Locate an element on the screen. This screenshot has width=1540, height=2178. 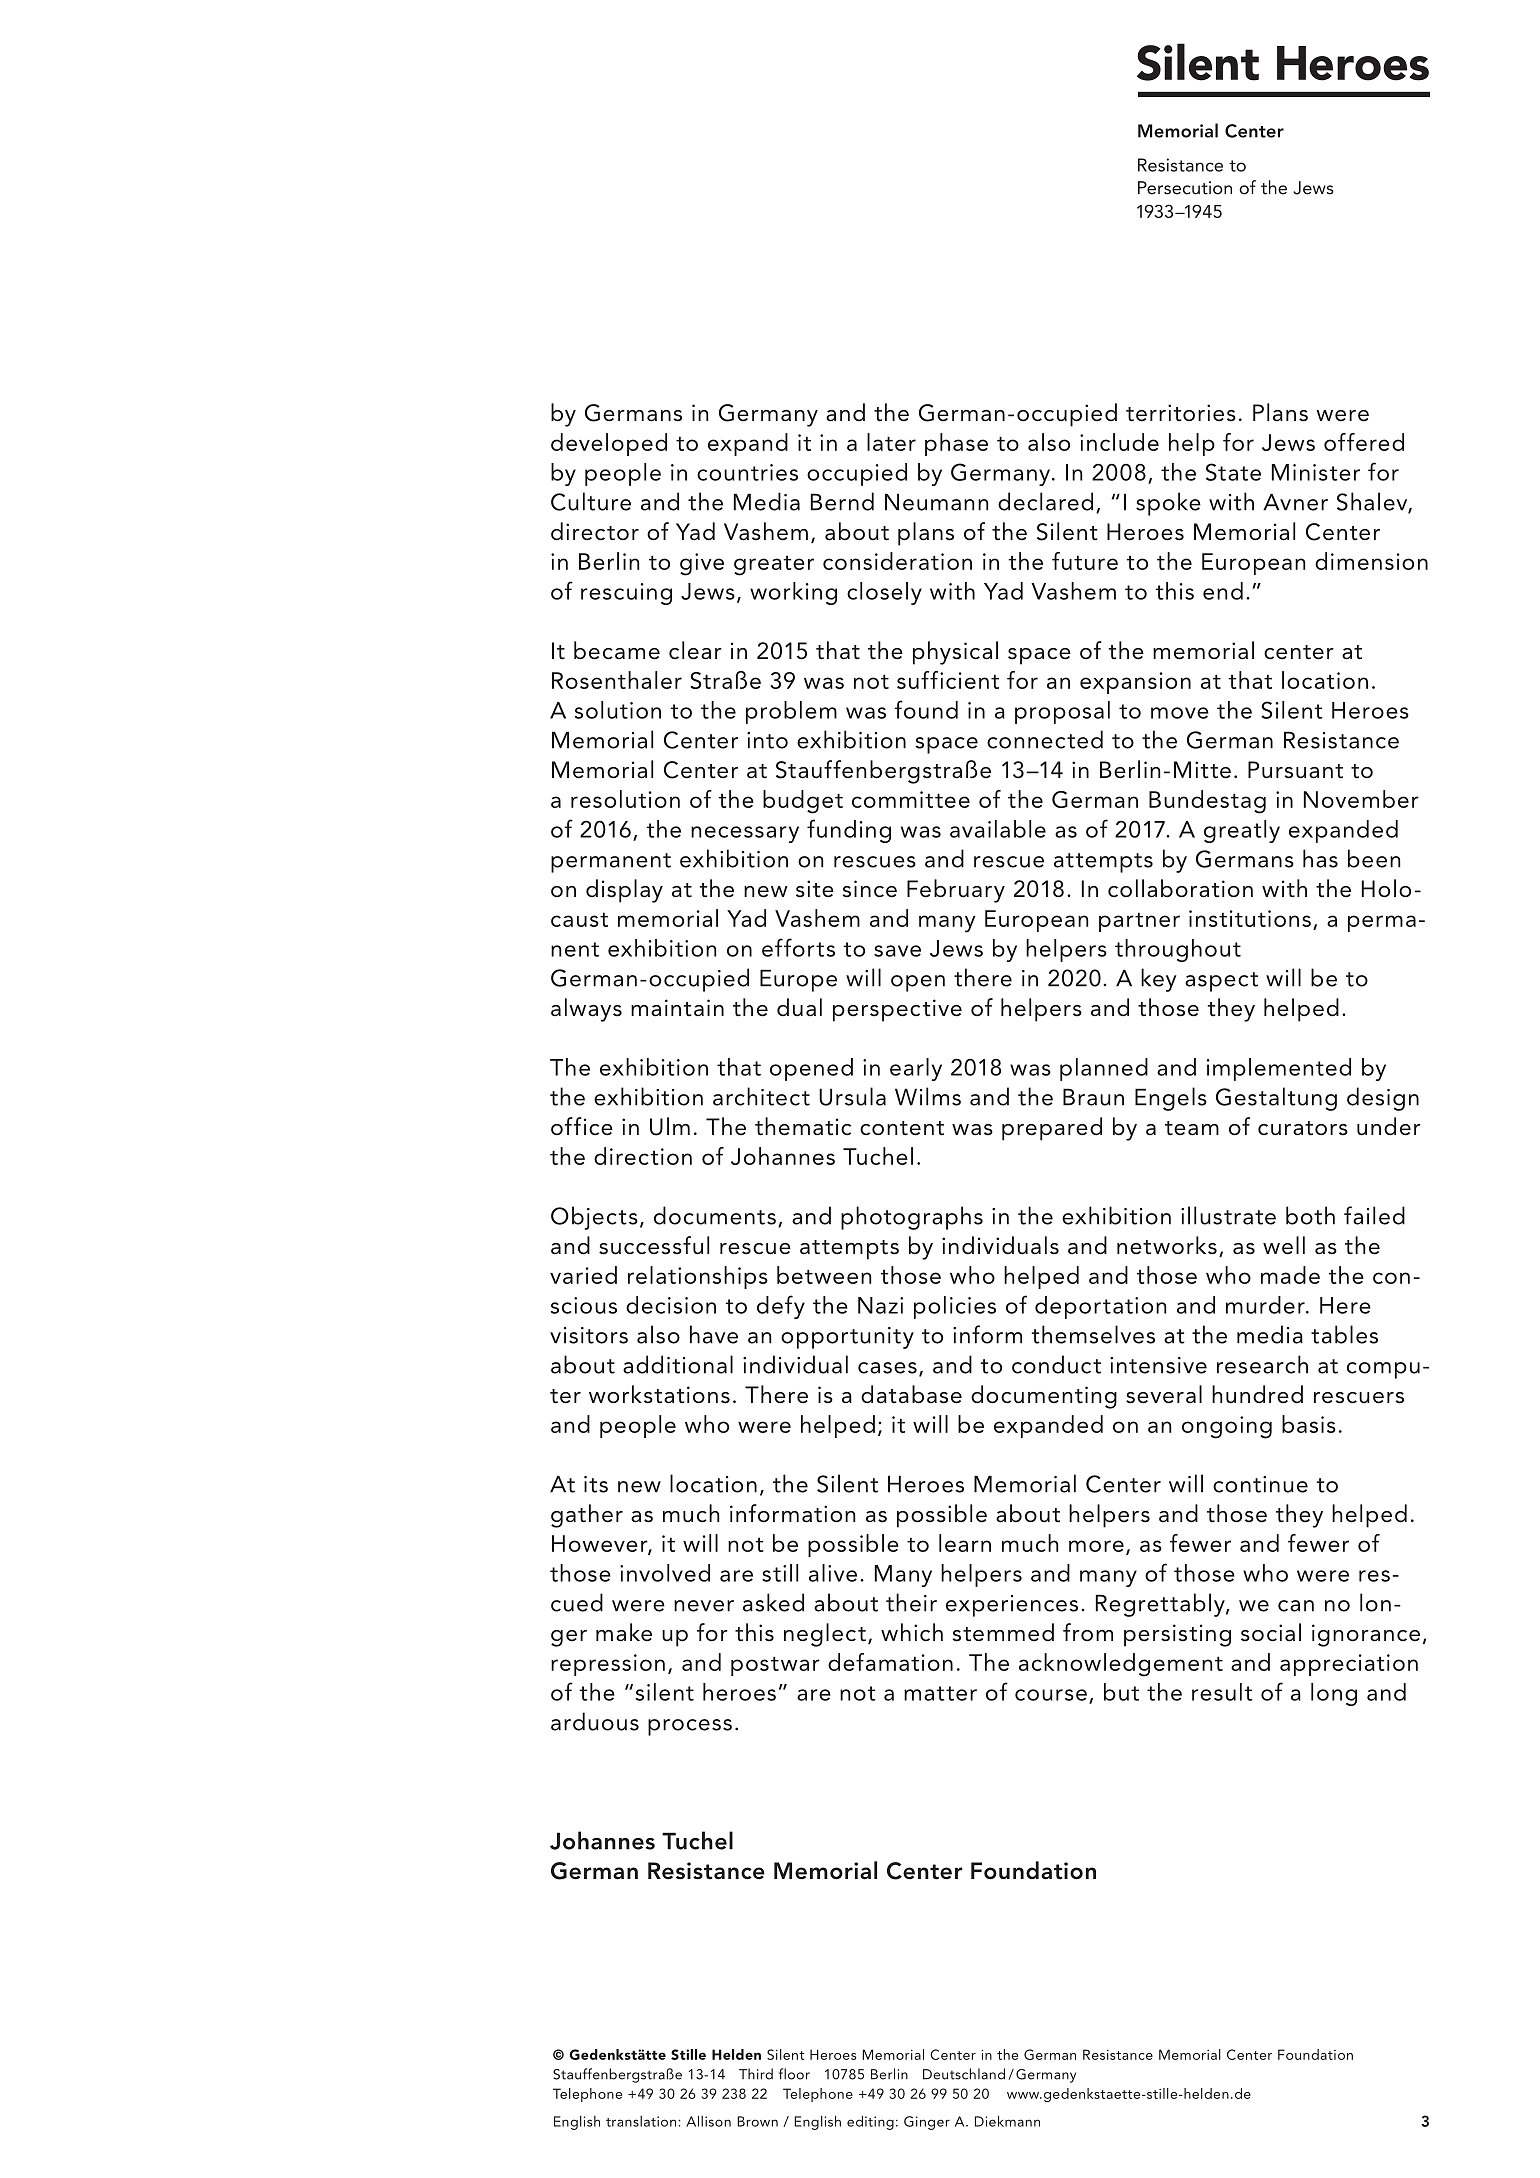
Diekmann is located at coordinates (1007, 2121).
